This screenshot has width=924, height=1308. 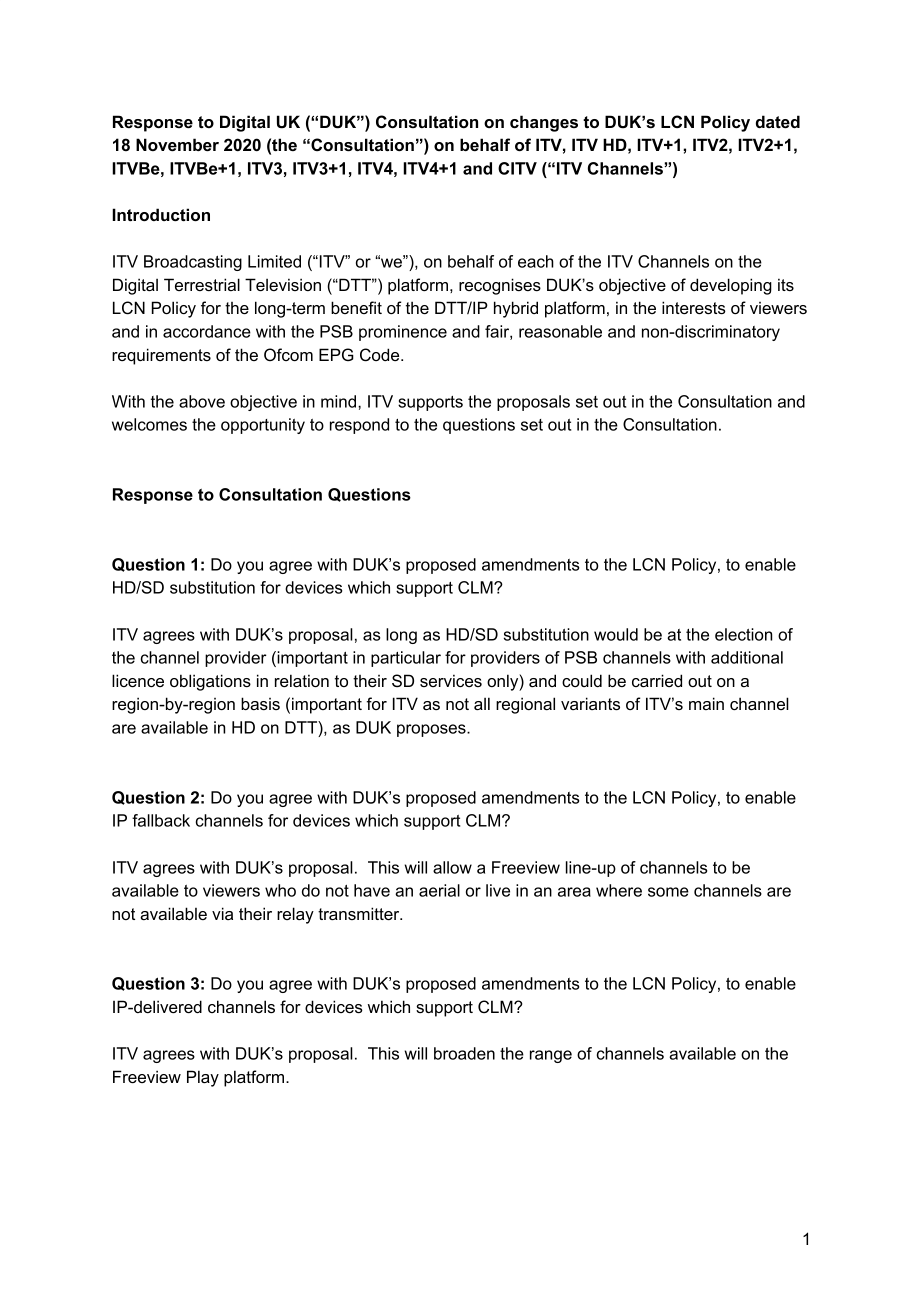 What do you see at coordinates (177, 144) in the screenshot?
I see `November` at bounding box center [177, 144].
